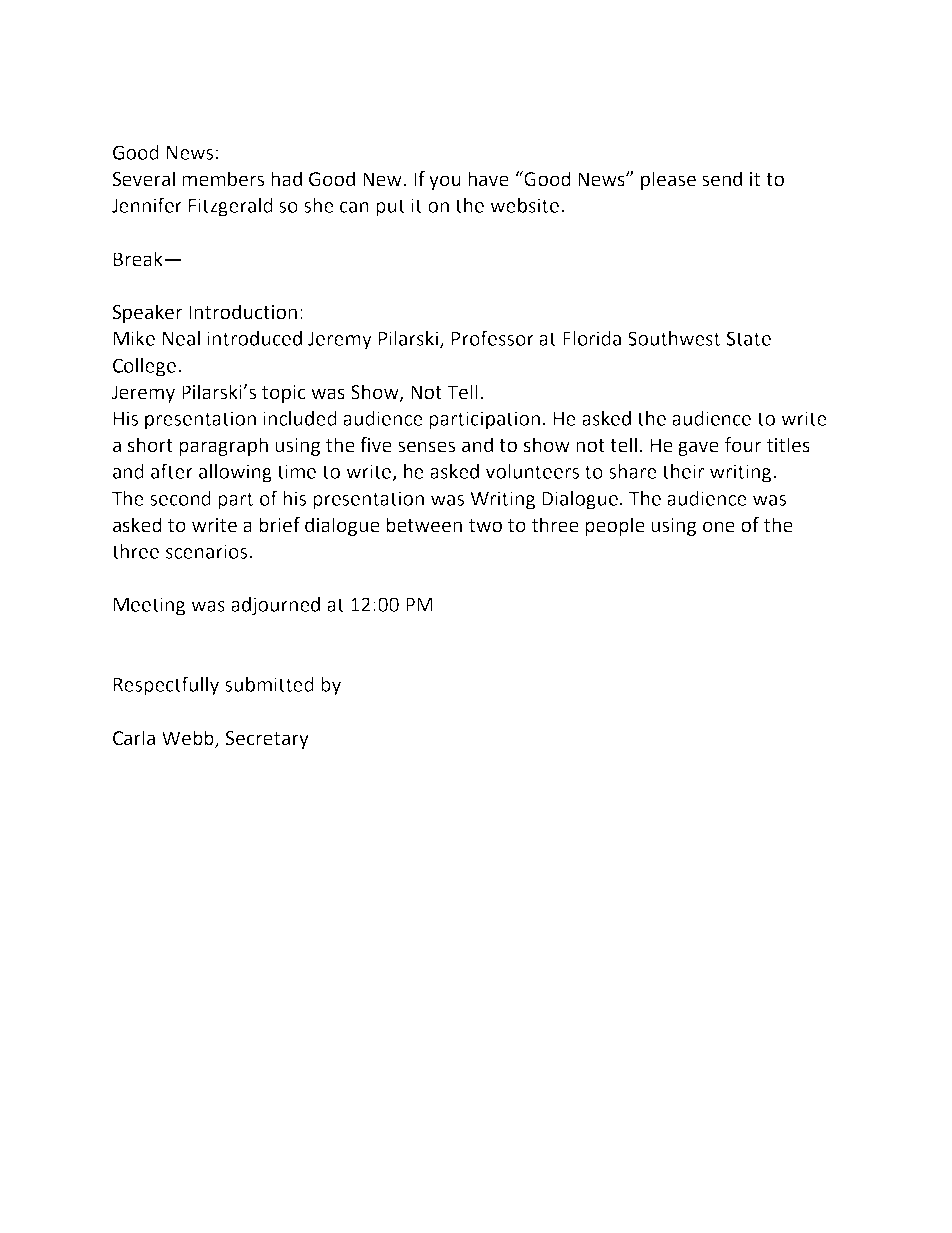 The width and height of the screenshot is (952, 1233). What do you see at coordinates (722, 179) in the screenshot?
I see `send` at bounding box center [722, 179].
